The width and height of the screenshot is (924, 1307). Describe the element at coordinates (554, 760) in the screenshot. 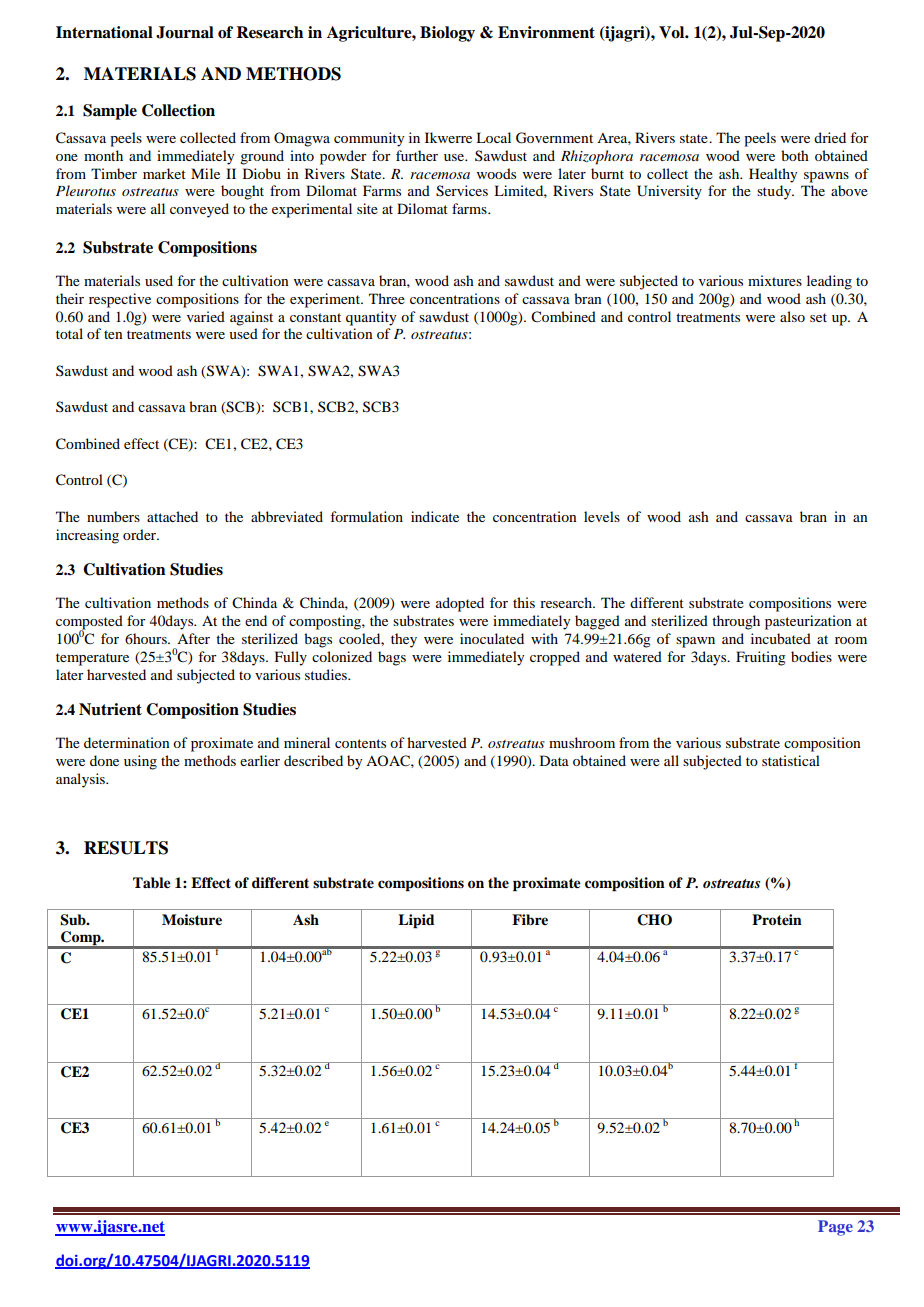

I see `Data` at that location.
